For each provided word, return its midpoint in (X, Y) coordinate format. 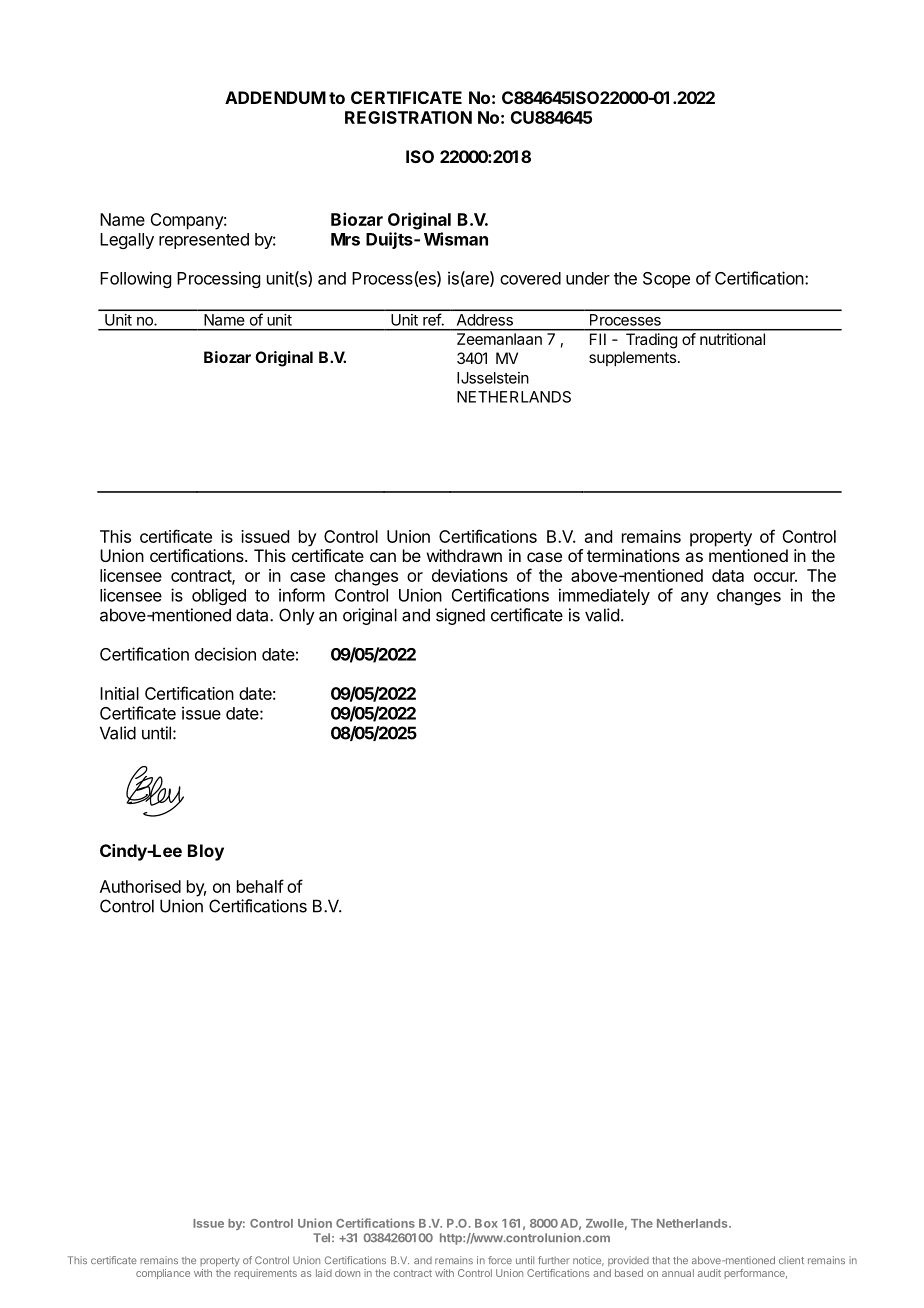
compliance (163, 1274)
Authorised (140, 886)
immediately (604, 596)
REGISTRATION (408, 117)
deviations (470, 575)
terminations (633, 555)
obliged (219, 596)
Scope (666, 280)
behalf (260, 886)
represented (204, 241)
